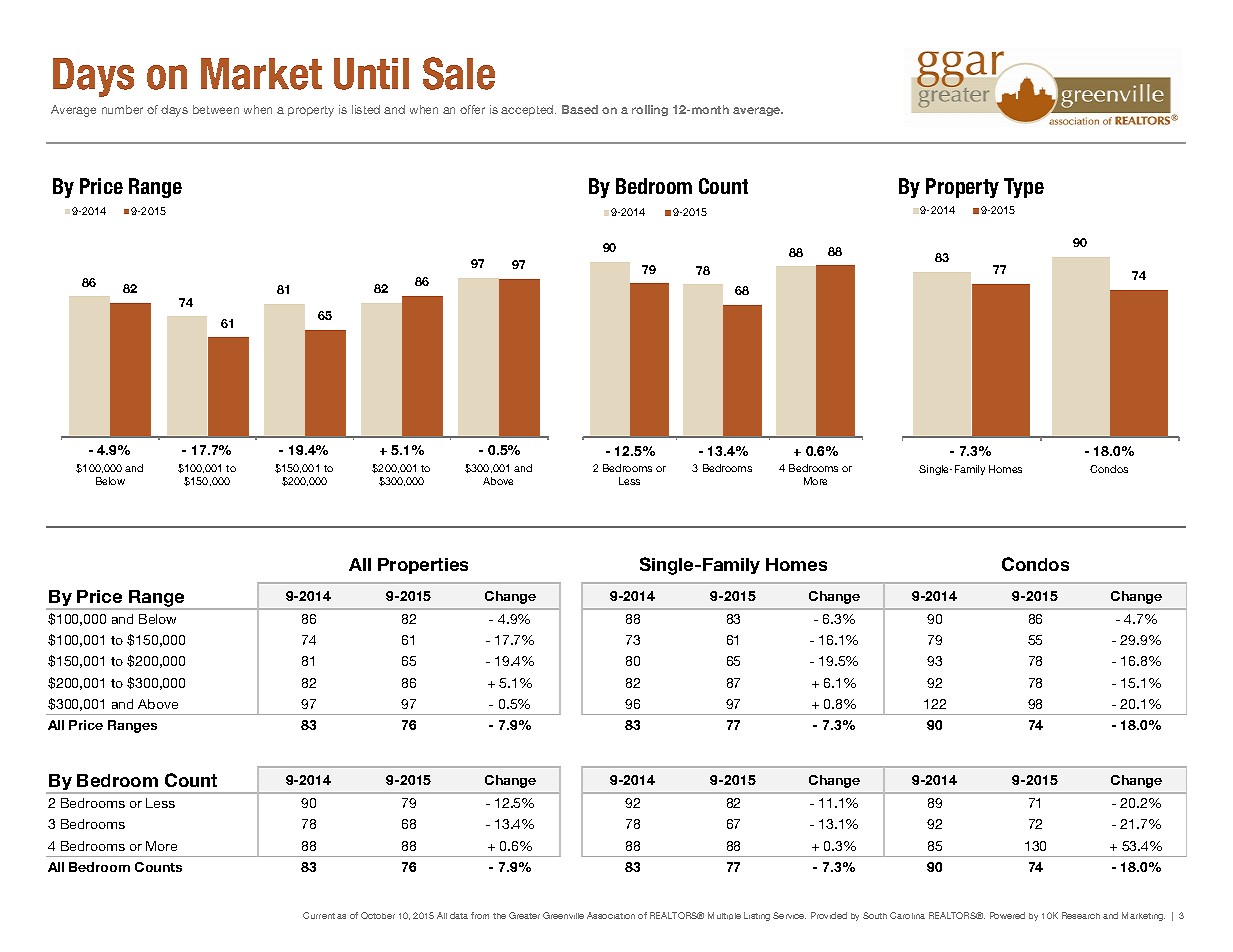  Describe the element at coordinates (423, 566) in the screenshot. I see `Properties` at that location.
